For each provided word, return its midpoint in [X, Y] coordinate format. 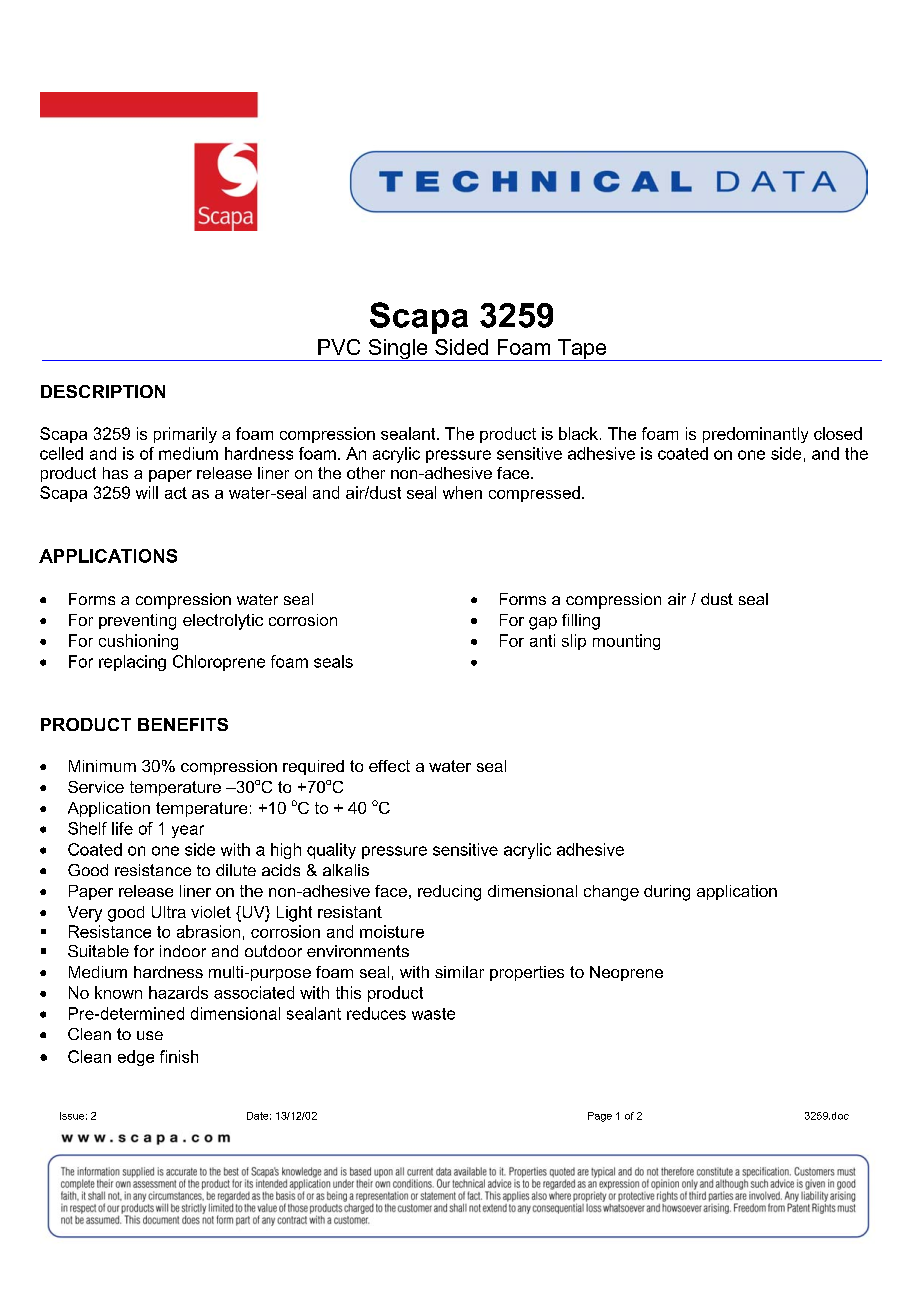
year [188, 831]
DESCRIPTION [103, 391]
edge [136, 1058]
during [667, 893]
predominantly [755, 435]
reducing [449, 893]
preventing [137, 622]
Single [398, 350]
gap [543, 623]
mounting [626, 642]
